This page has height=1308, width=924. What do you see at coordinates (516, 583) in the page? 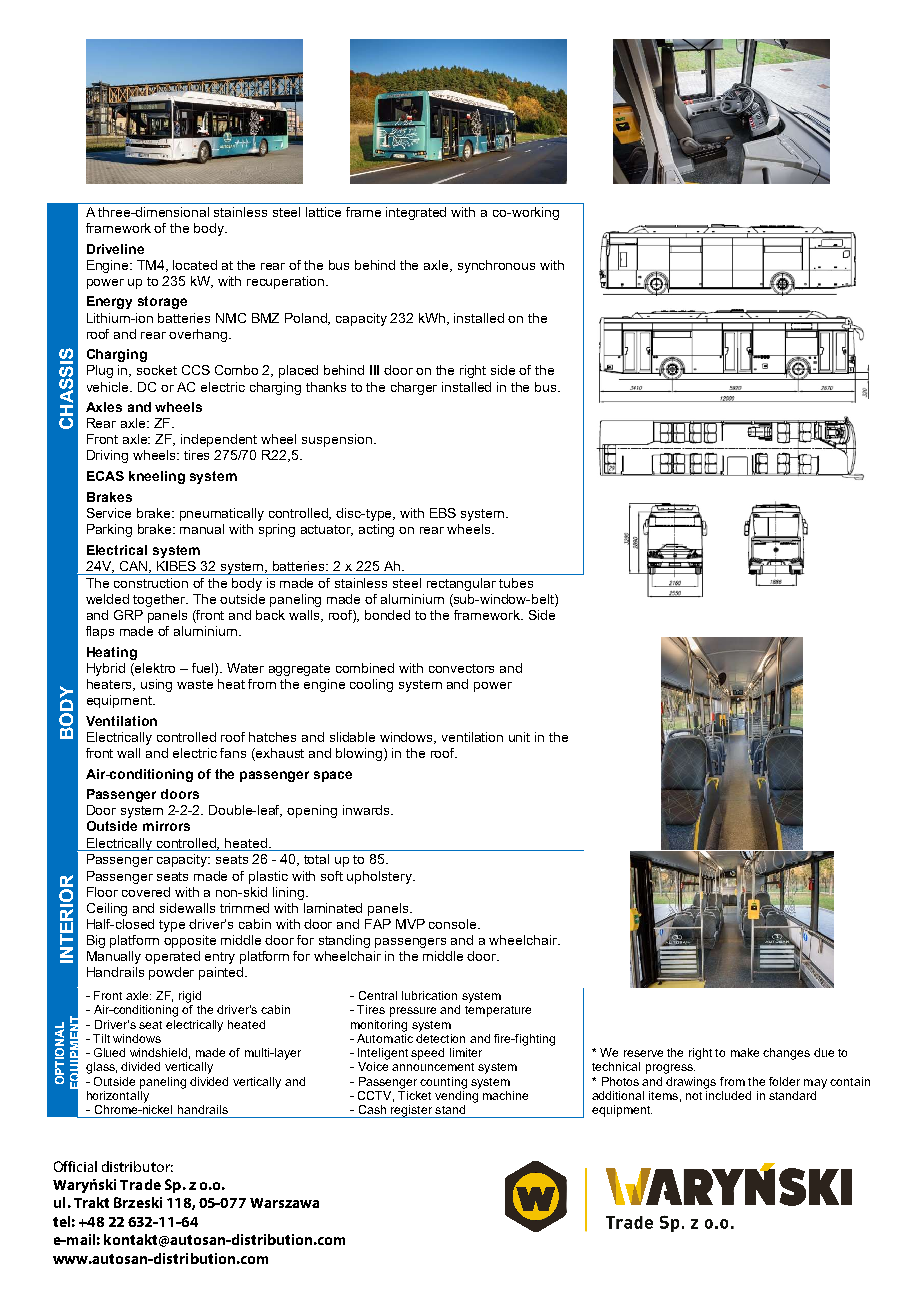
I see `tubes` at bounding box center [516, 583].
